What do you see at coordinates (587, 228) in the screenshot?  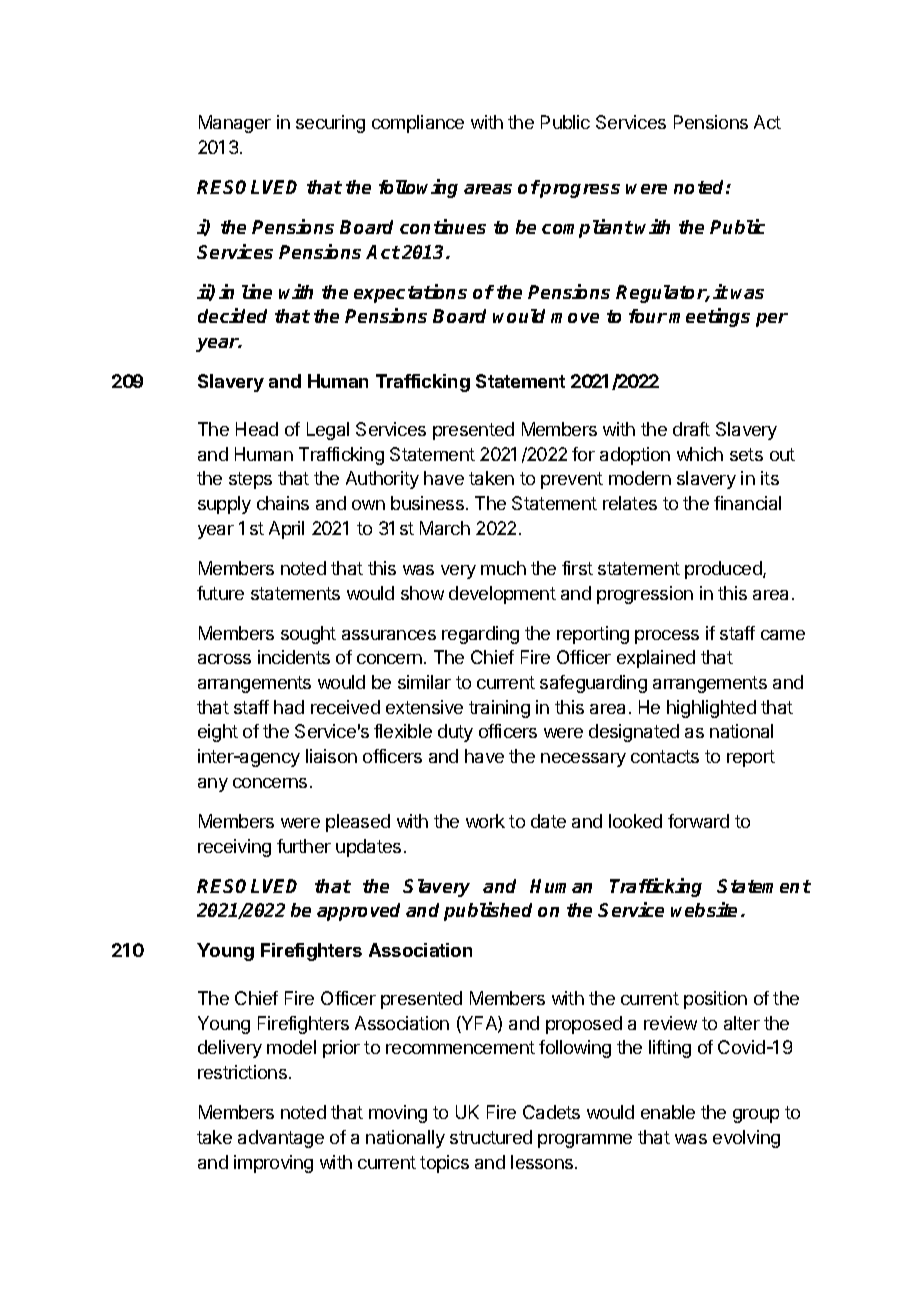 I see `compliant` at bounding box center [587, 228].
